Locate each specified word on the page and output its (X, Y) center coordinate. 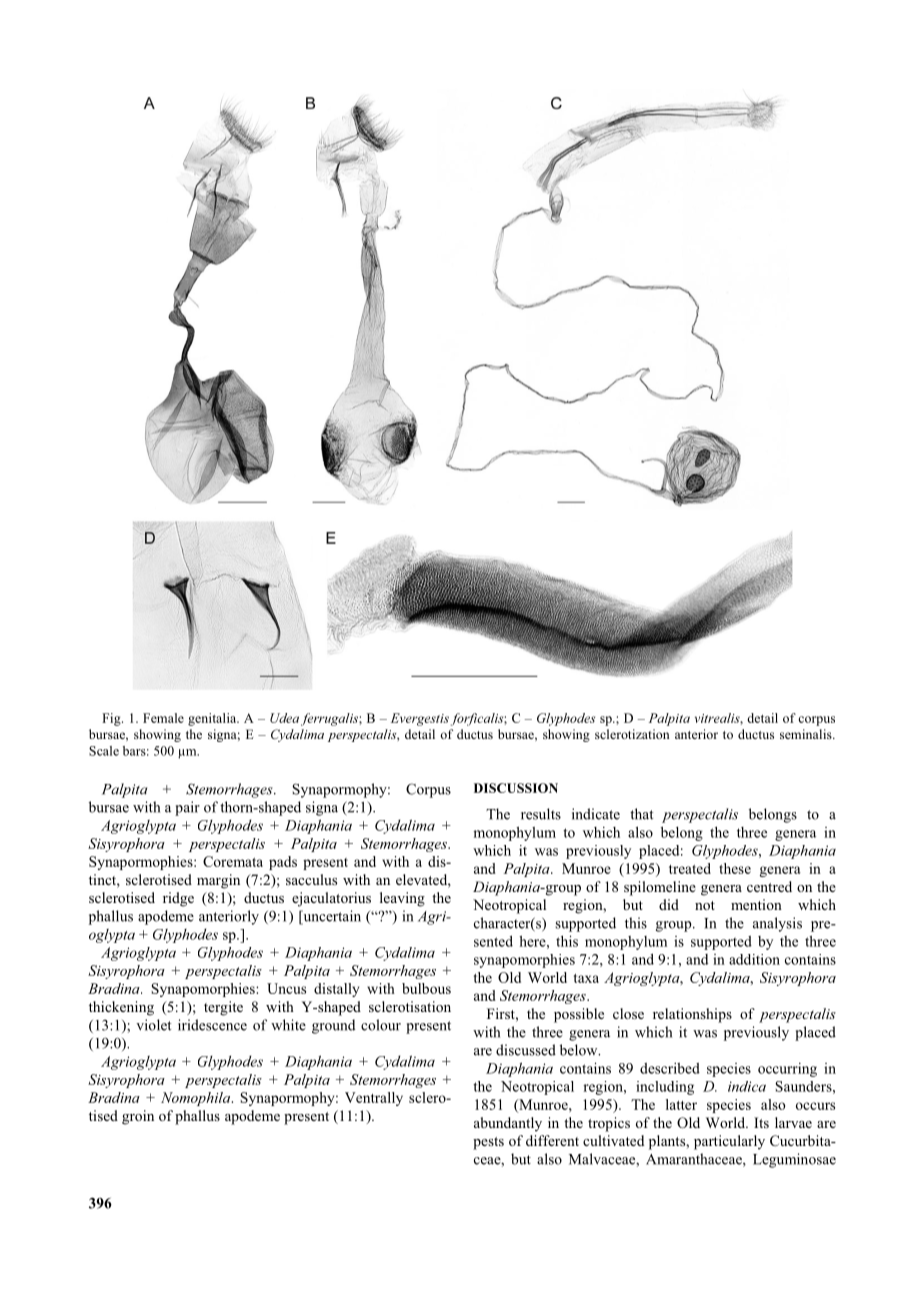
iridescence (212, 1025)
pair (187, 808)
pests (488, 1143)
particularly (729, 1142)
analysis (777, 924)
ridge (178, 899)
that (642, 814)
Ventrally (374, 1099)
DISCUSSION (516, 788)
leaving (402, 899)
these (735, 868)
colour (381, 1025)
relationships (692, 1015)
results (541, 814)
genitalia (213, 719)
